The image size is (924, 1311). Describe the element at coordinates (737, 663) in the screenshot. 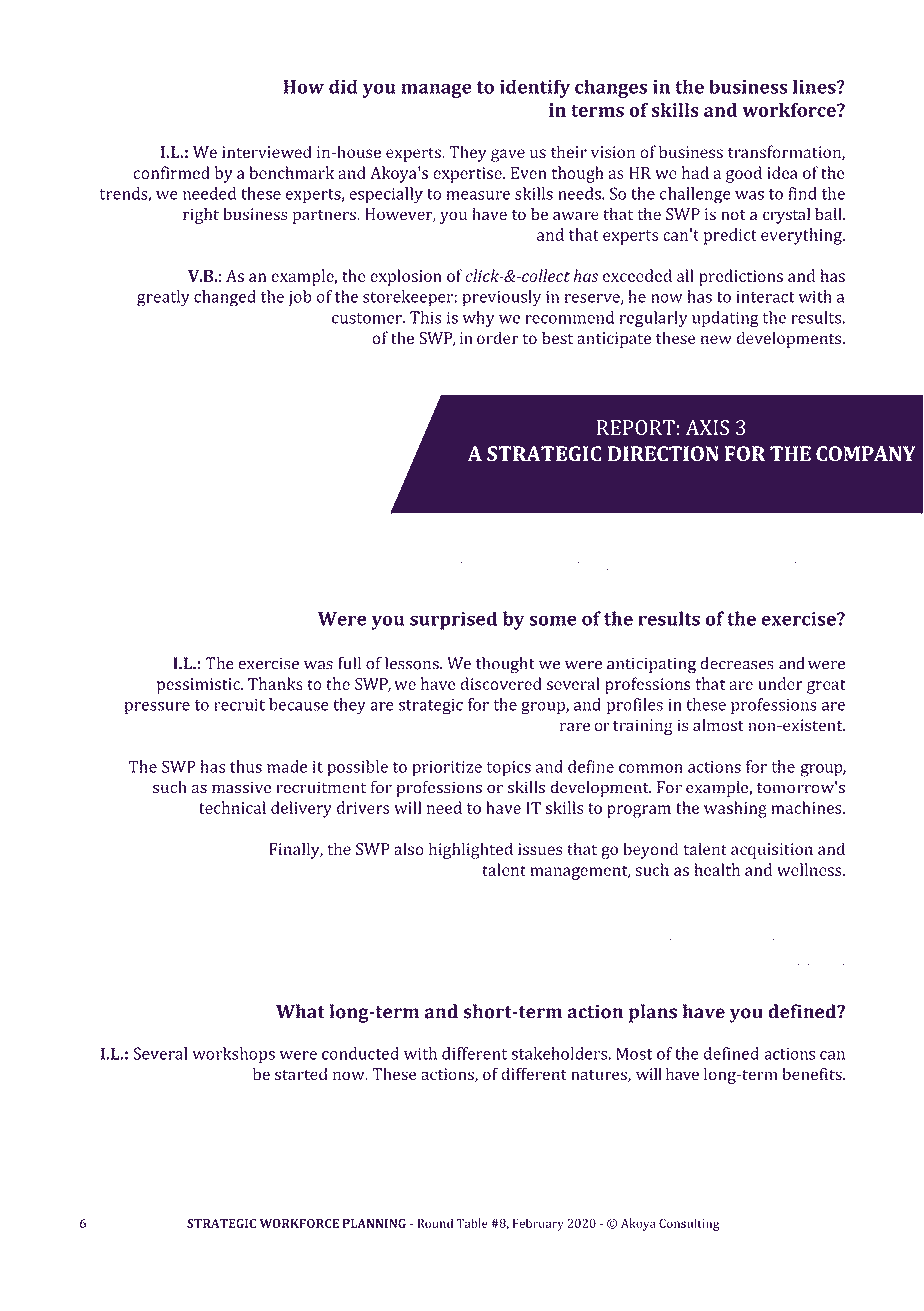

I see `decreases` at that location.
